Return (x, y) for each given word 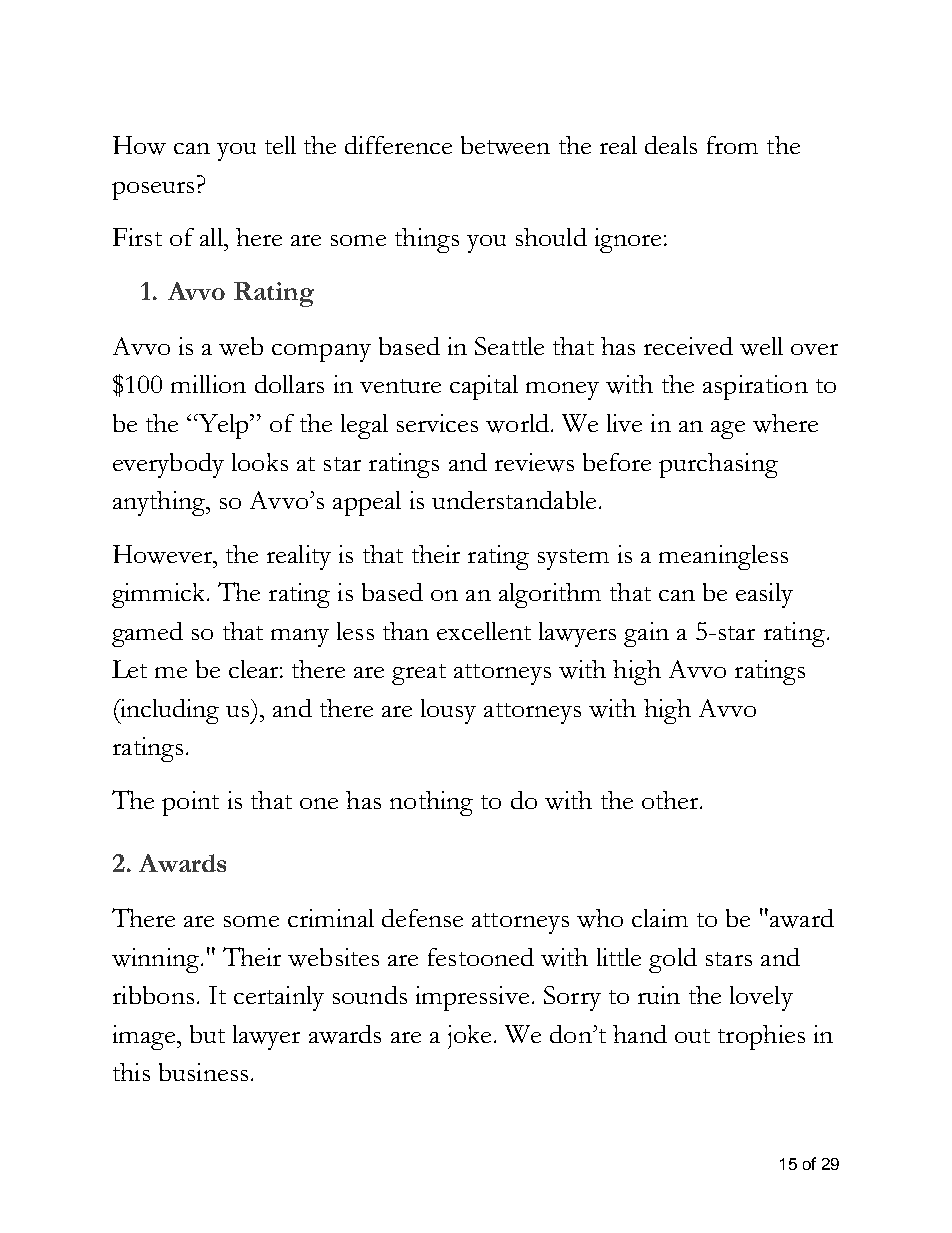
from (732, 145)
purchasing (718, 465)
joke (471, 1037)
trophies (761, 1037)
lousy (448, 711)
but (207, 1034)
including (168, 711)
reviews (534, 462)
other (671, 800)
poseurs (153, 191)
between (505, 145)
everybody (168, 465)
